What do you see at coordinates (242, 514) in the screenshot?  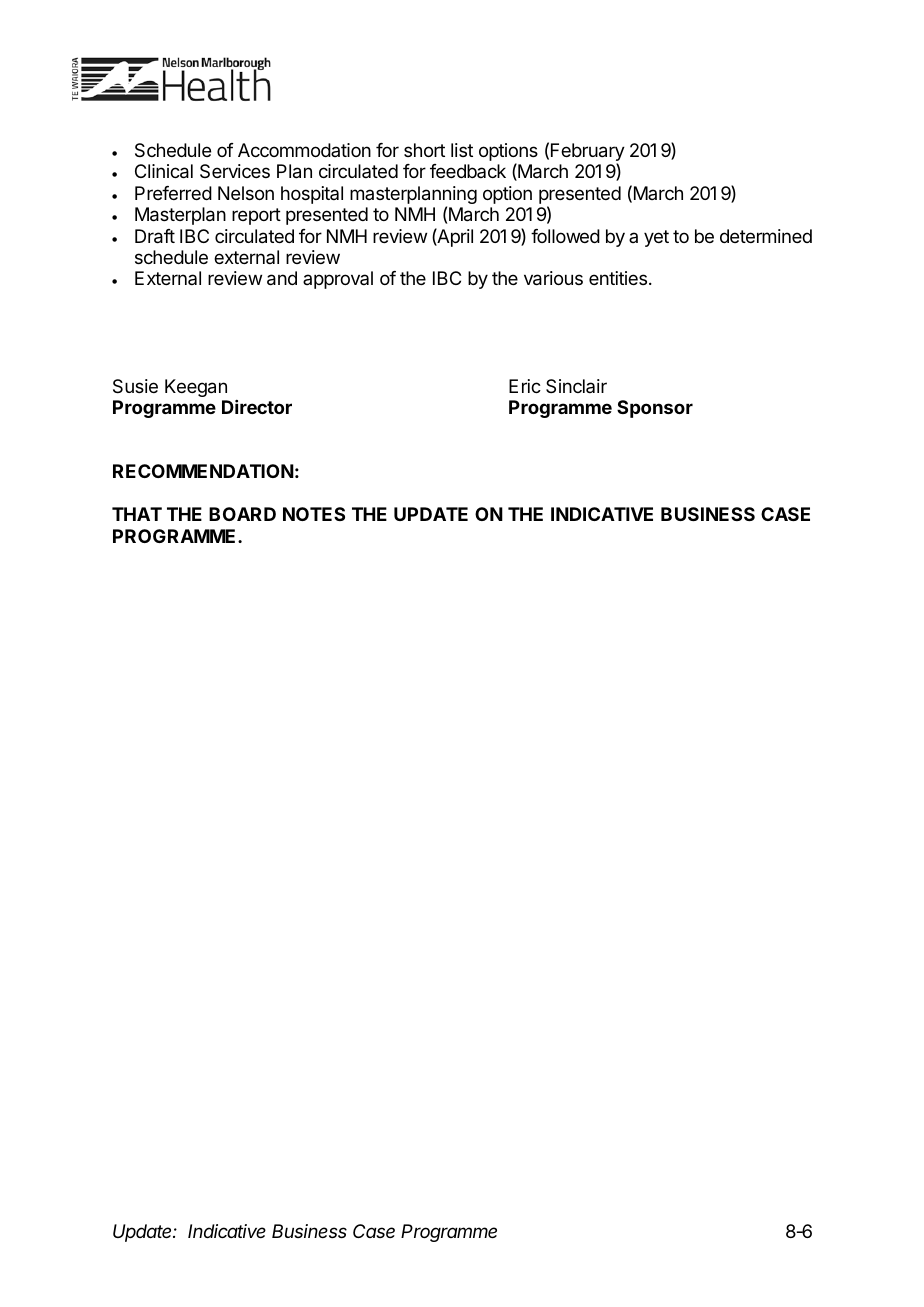 I see `BOARD` at bounding box center [242, 514].
